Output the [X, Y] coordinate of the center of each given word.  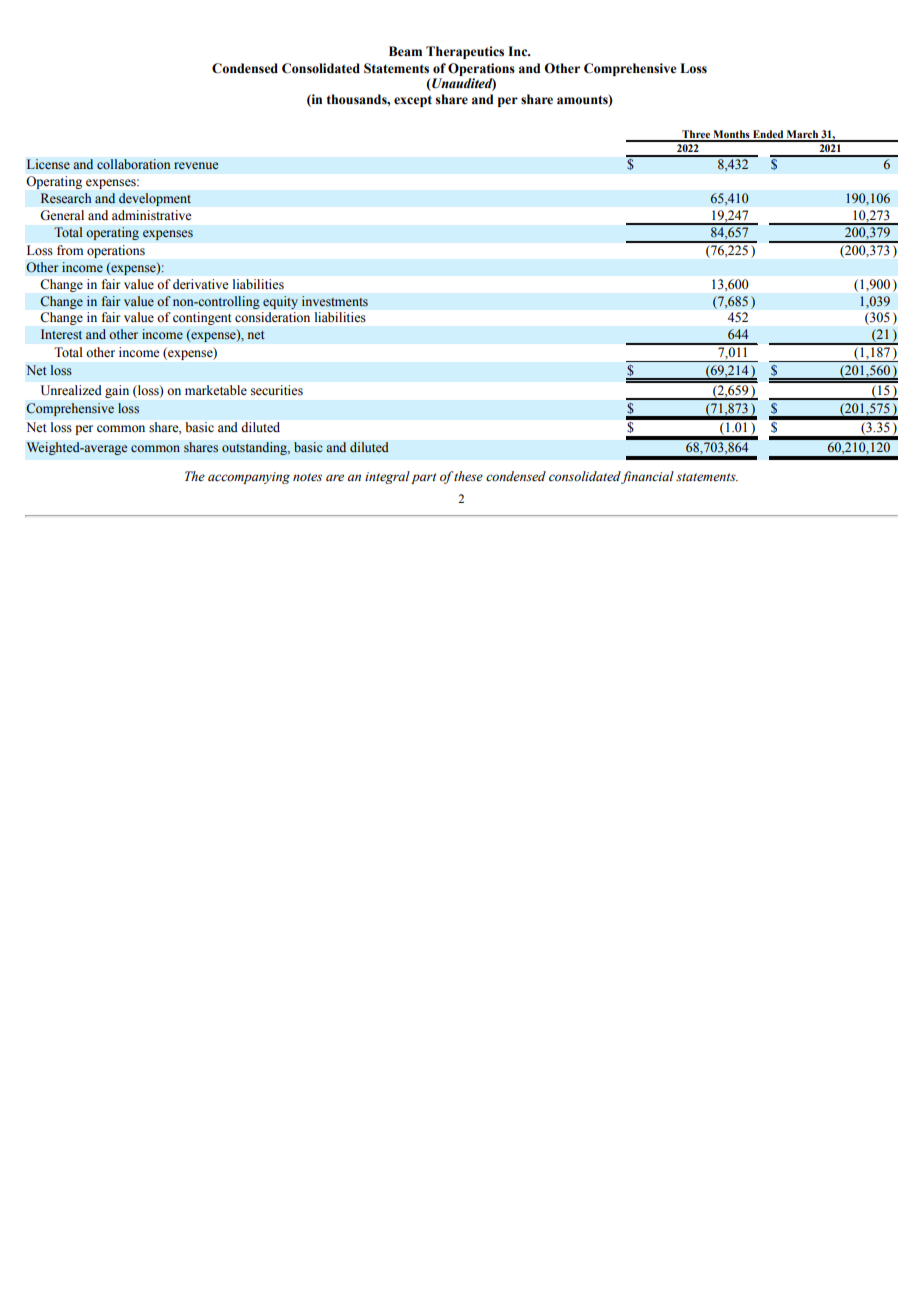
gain [117, 391]
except [413, 101]
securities [277, 390]
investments [335, 301]
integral [387, 477]
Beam [405, 51]
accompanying [249, 478]
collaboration [134, 164]
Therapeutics [465, 52]
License [48, 164]
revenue [196, 165]
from [70, 250]
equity [280, 302]
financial [647, 477]
